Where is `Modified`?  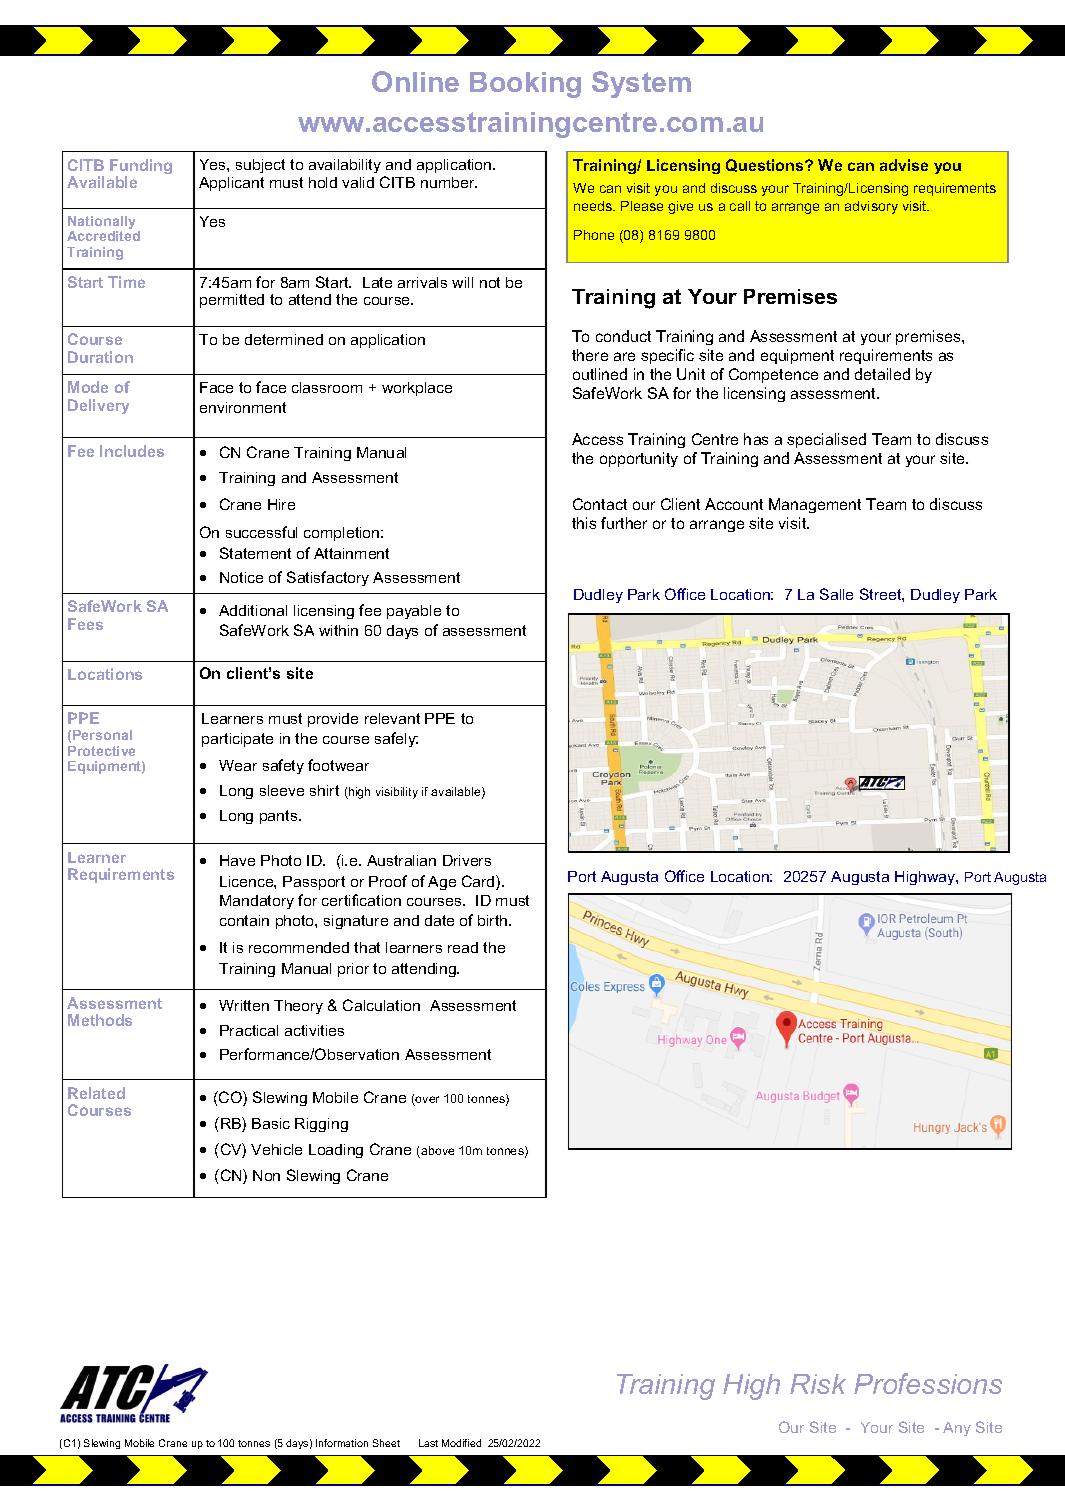 Modified is located at coordinates (461, 1443).
